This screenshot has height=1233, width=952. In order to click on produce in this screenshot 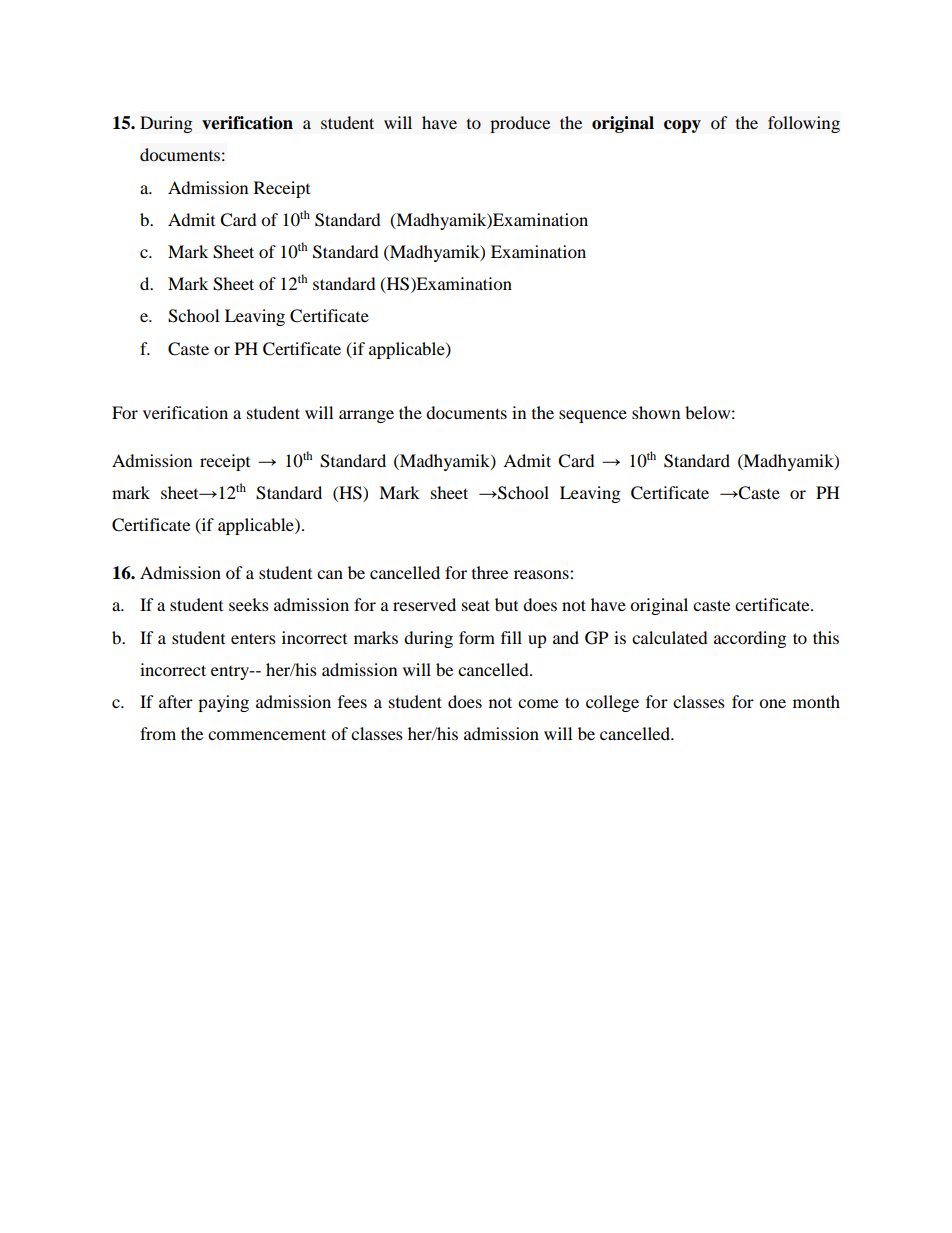, I will do `click(520, 124)`.
